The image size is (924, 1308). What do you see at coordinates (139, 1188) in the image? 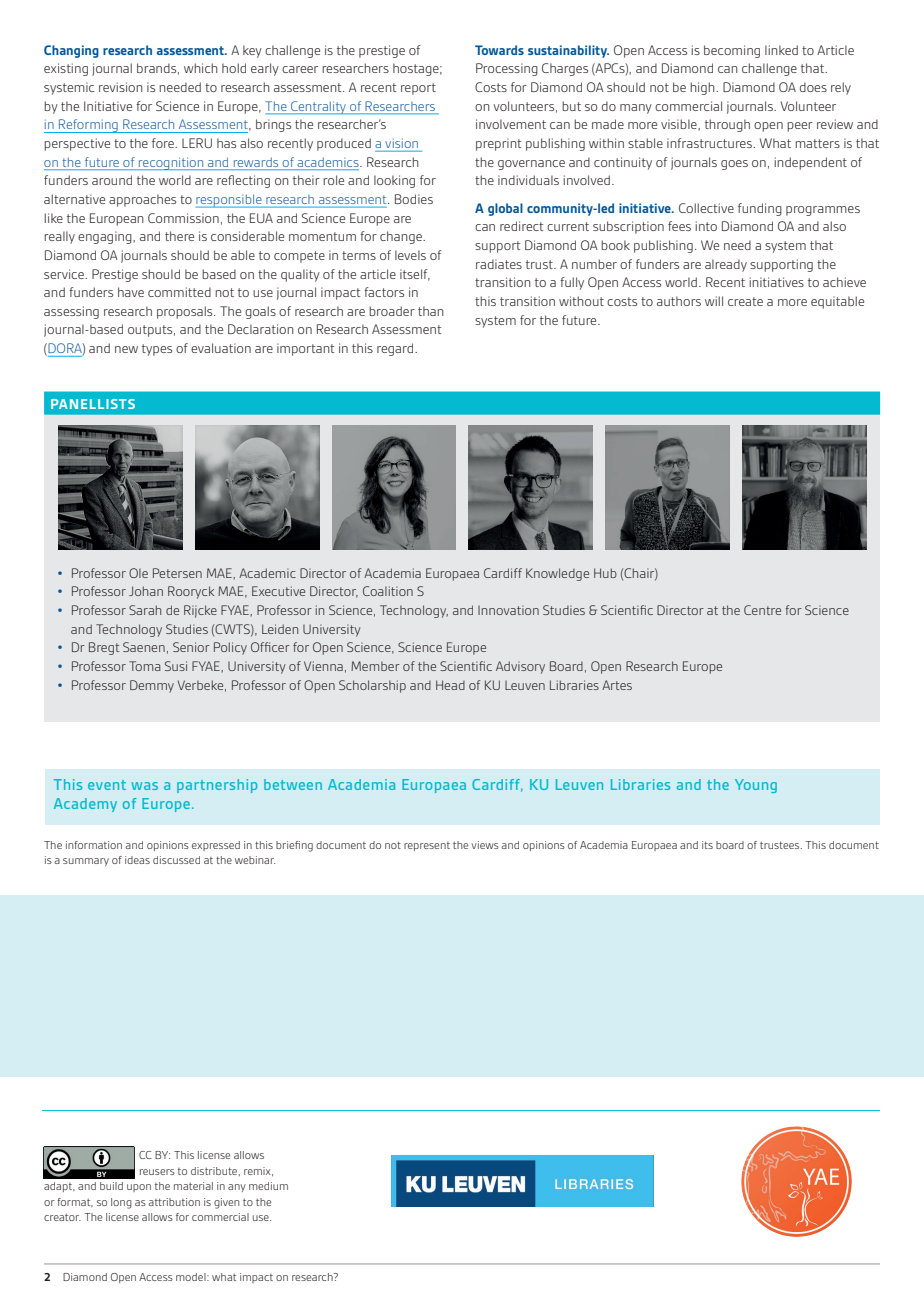
I see `upon` at bounding box center [139, 1188].
